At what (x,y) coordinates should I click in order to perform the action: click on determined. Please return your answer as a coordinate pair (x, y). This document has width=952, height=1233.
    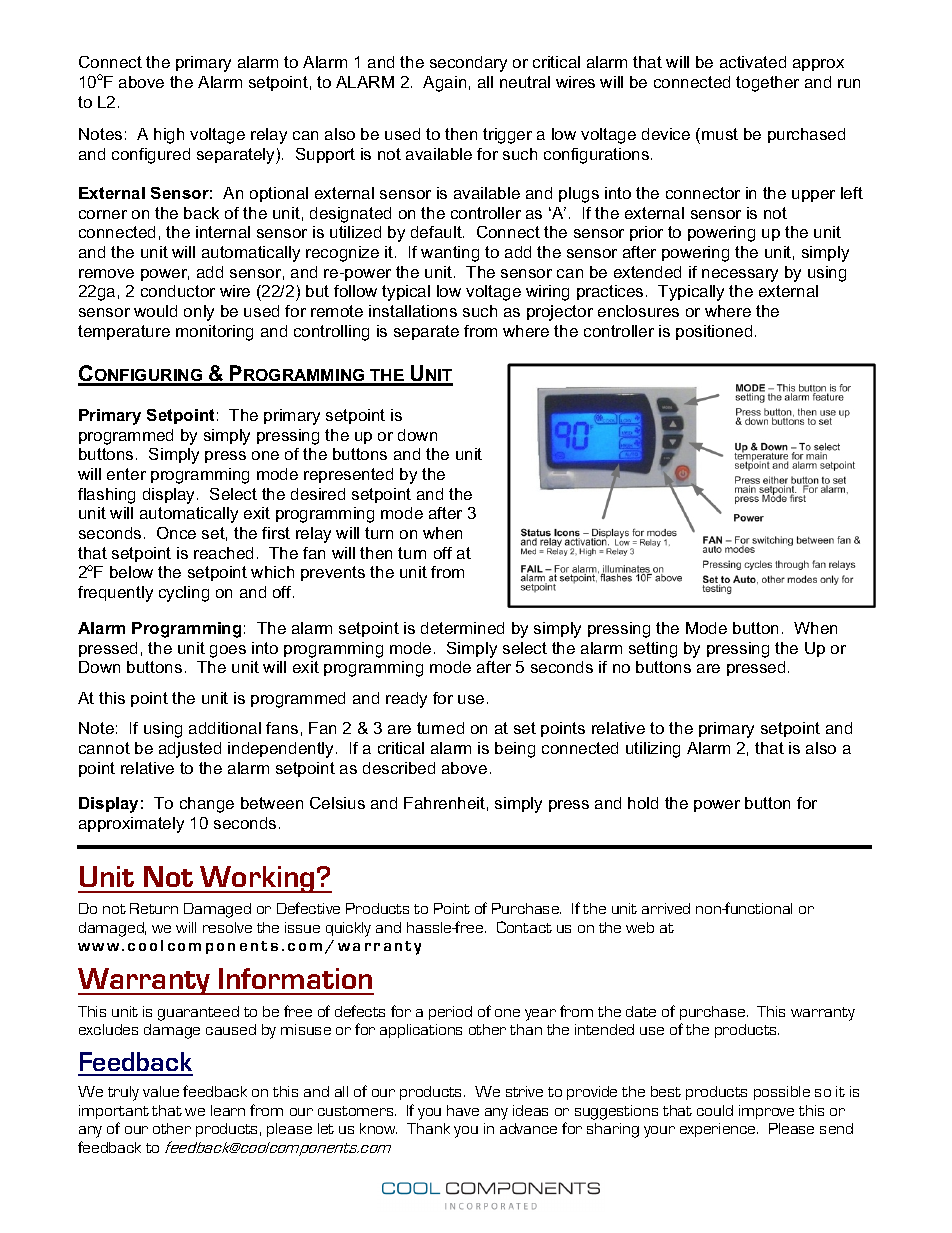
    Looking at the image, I should click on (462, 628).
